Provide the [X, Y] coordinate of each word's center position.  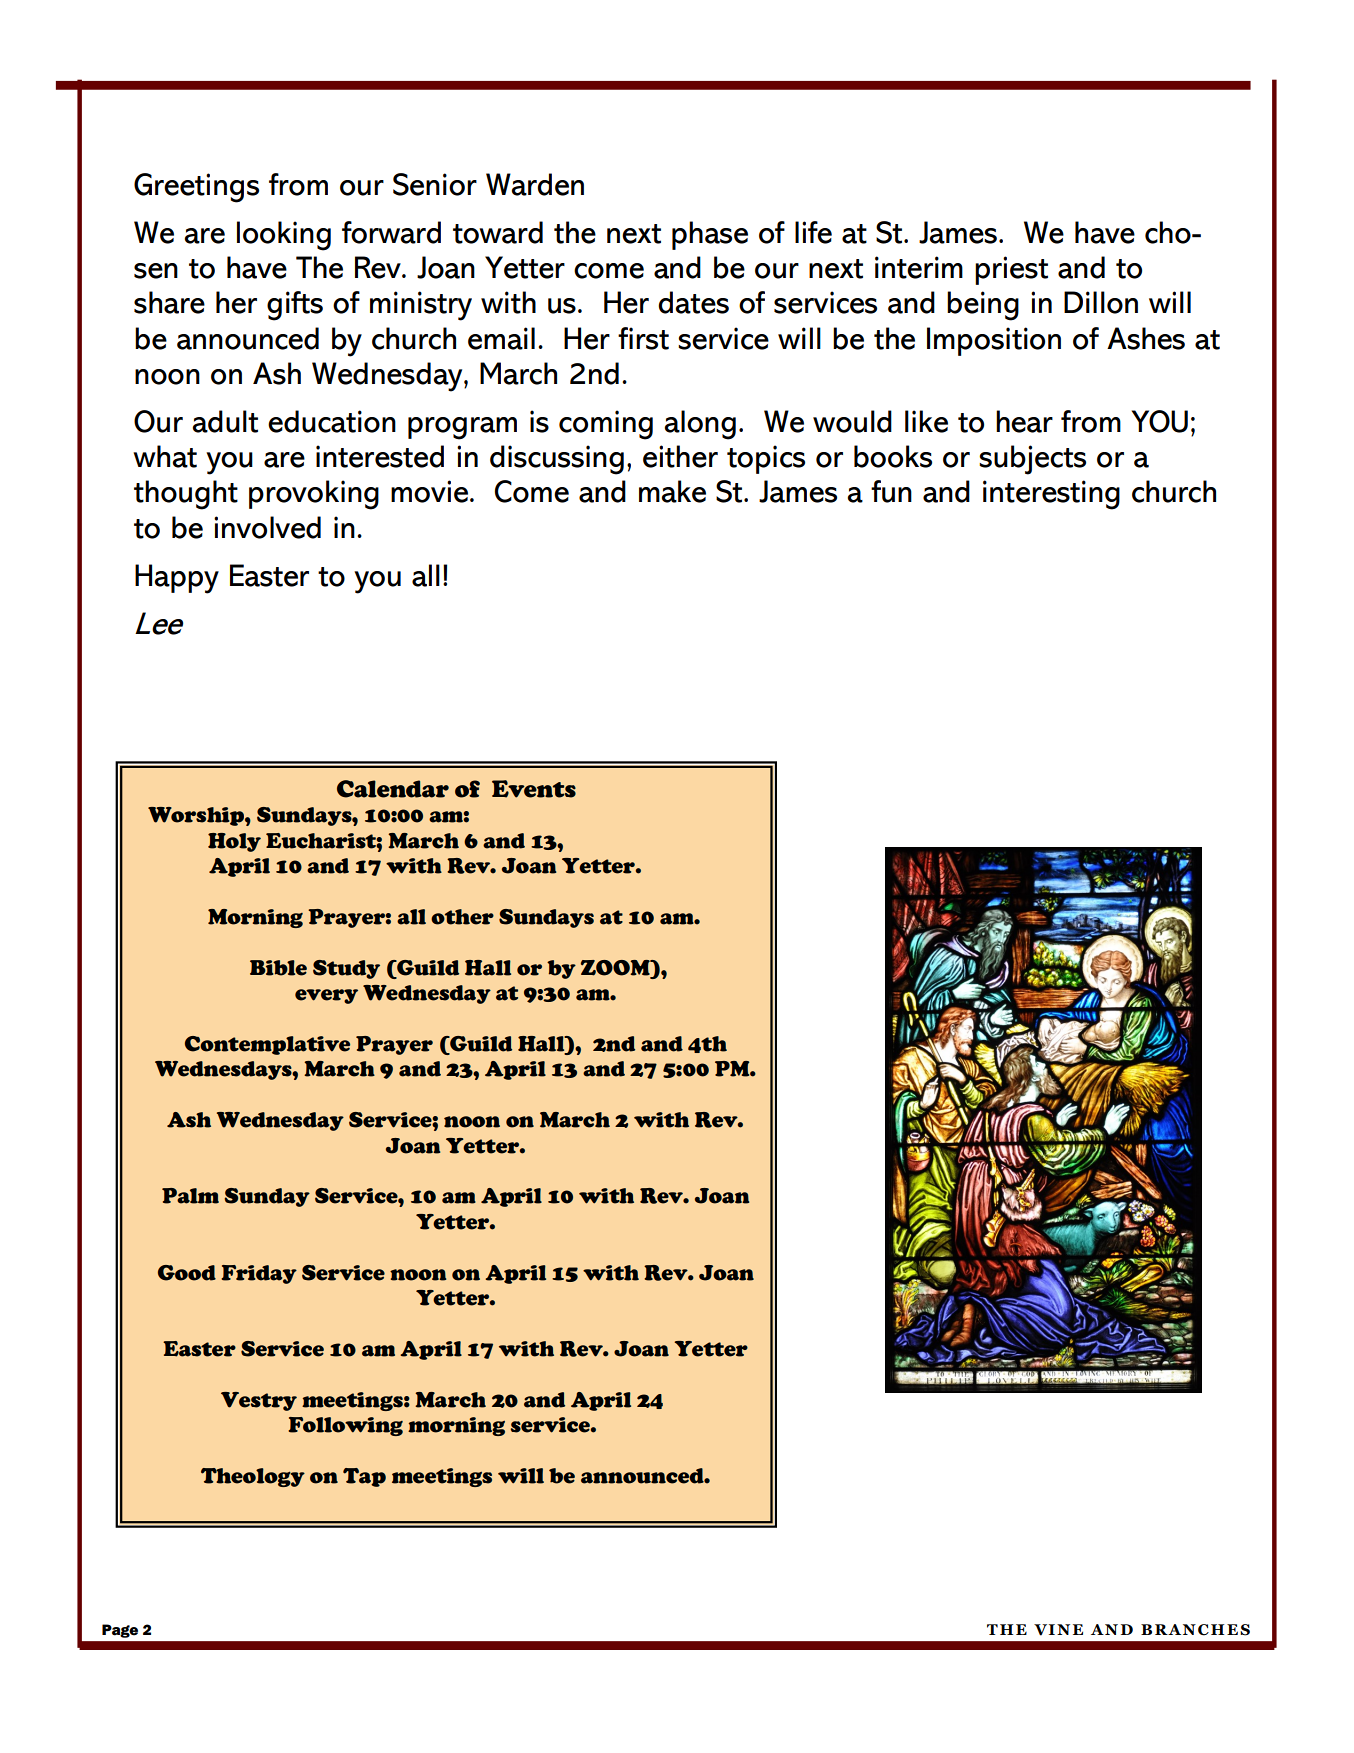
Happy [177, 579]
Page [120, 1631]
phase [710, 235]
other [462, 917]
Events [534, 789]
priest [1011, 270]
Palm [190, 1196]
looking [284, 236]
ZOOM [616, 969]
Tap [364, 1477]
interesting [1051, 495]
